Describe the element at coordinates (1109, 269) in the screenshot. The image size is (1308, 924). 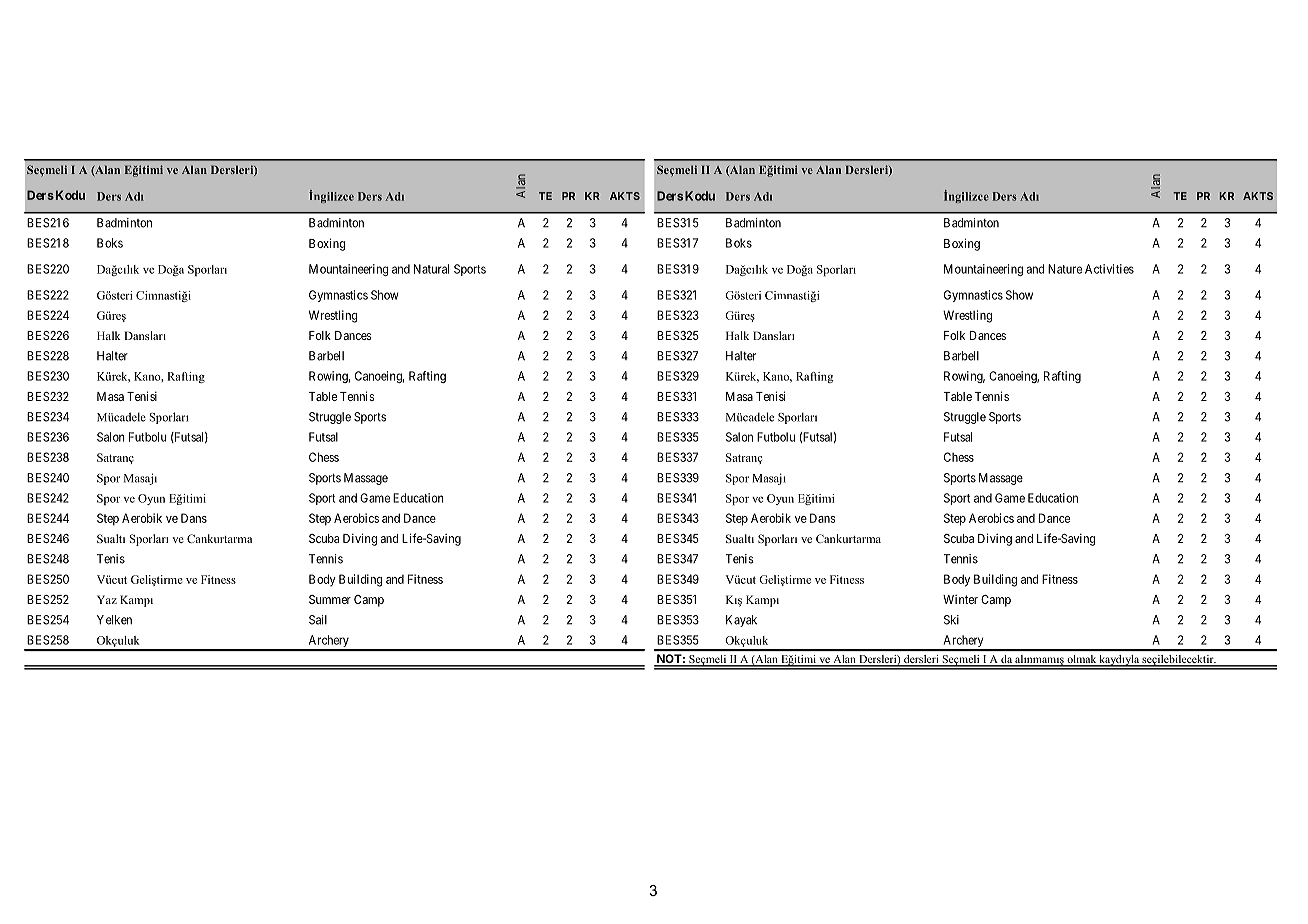
I see `Activities` at that location.
